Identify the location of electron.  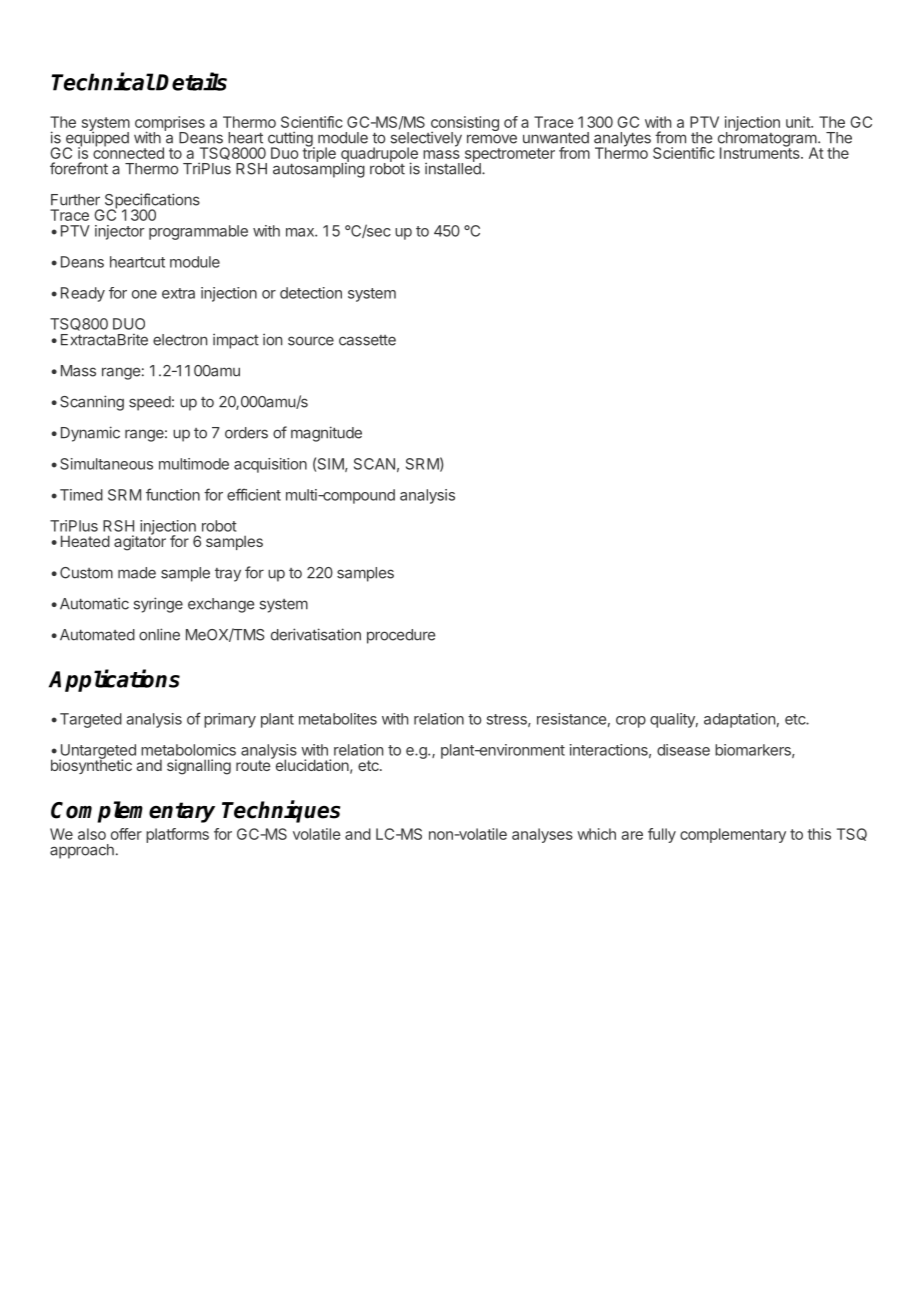
(180, 340).
